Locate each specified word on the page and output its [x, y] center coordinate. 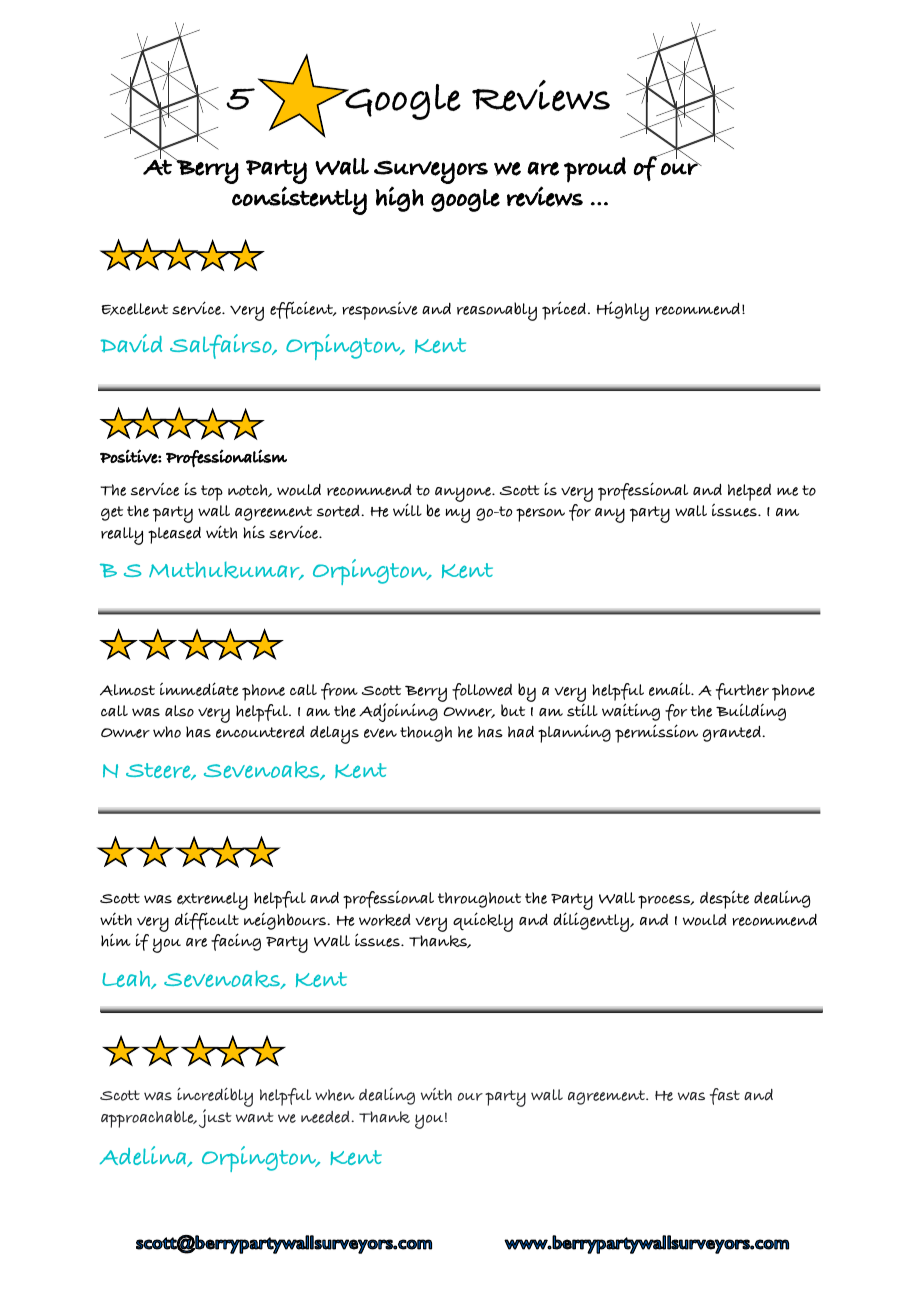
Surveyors [431, 172]
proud [595, 170]
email [671, 689]
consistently [299, 200]
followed [482, 691]
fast [725, 1096]
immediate [199, 689]
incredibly [215, 1098]
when [335, 1095]
